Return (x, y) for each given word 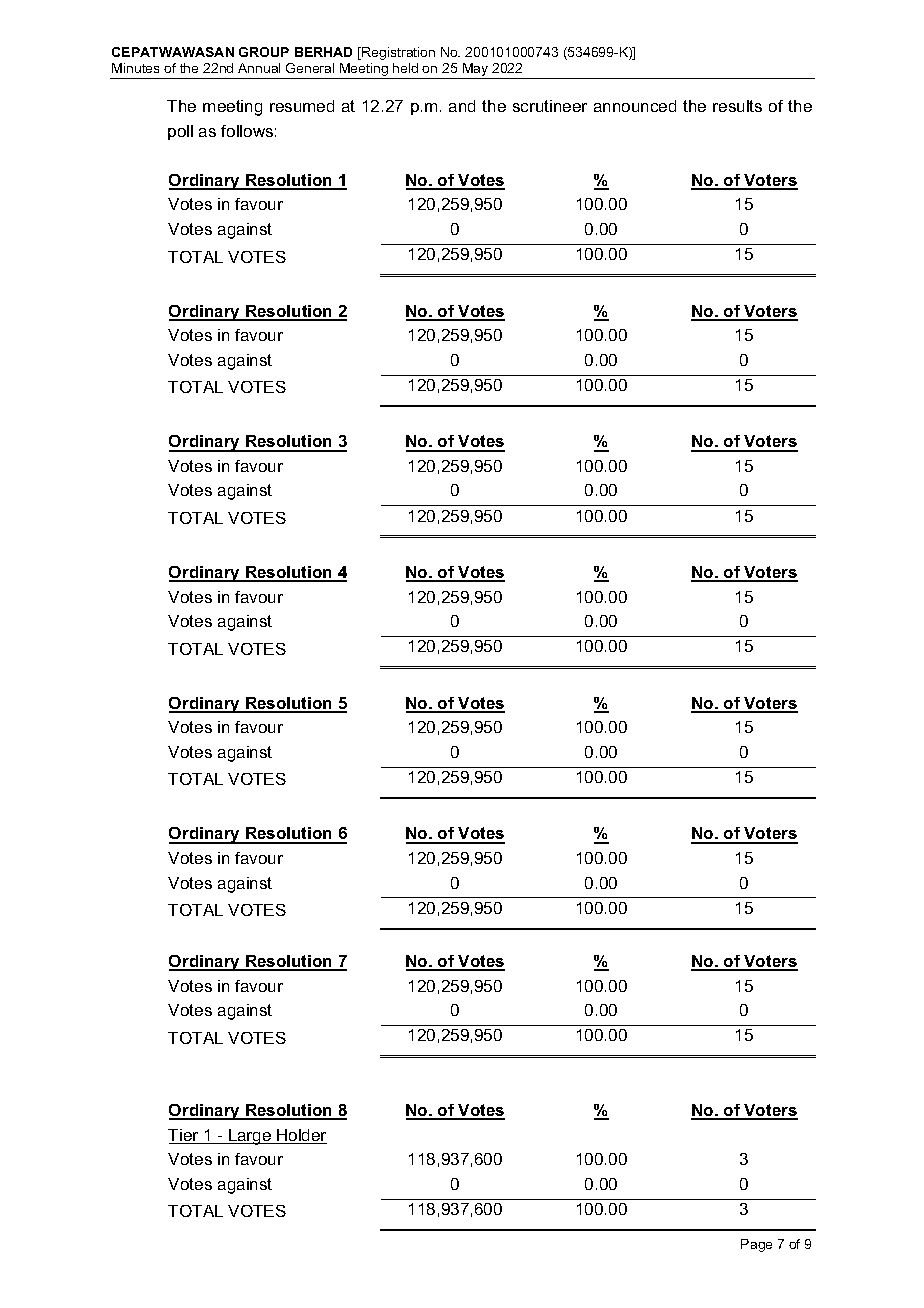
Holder (301, 1136)
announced (635, 106)
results (737, 106)
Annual (259, 68)
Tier (184, 1136)
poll (180, 132)
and (462, 106)
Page (756, 1245)
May (475, 69)
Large (250, 1137)
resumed (302, 106)
